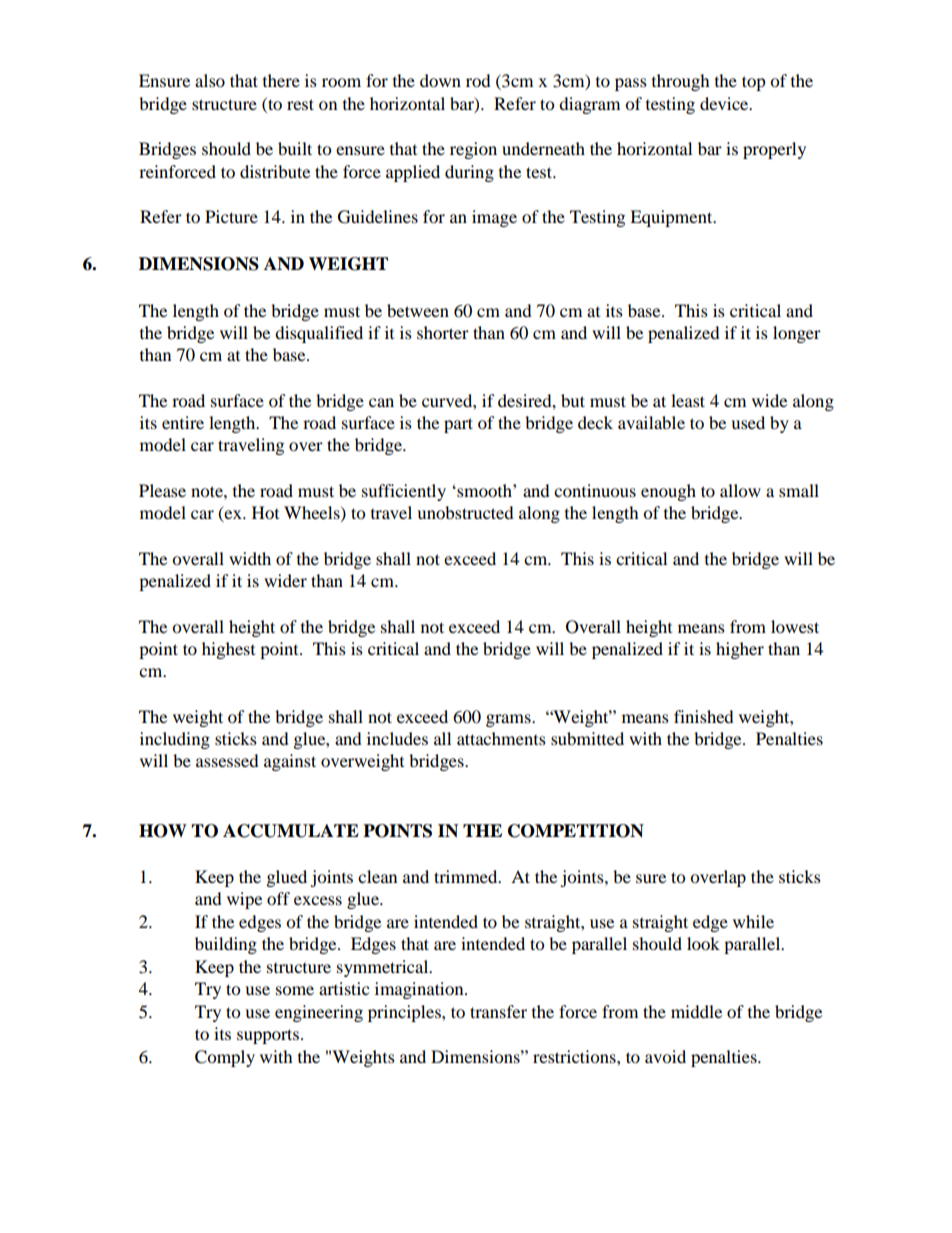 This screenshot has width=952, height=1233. I want to click on disqualified, so click(319, 334).
